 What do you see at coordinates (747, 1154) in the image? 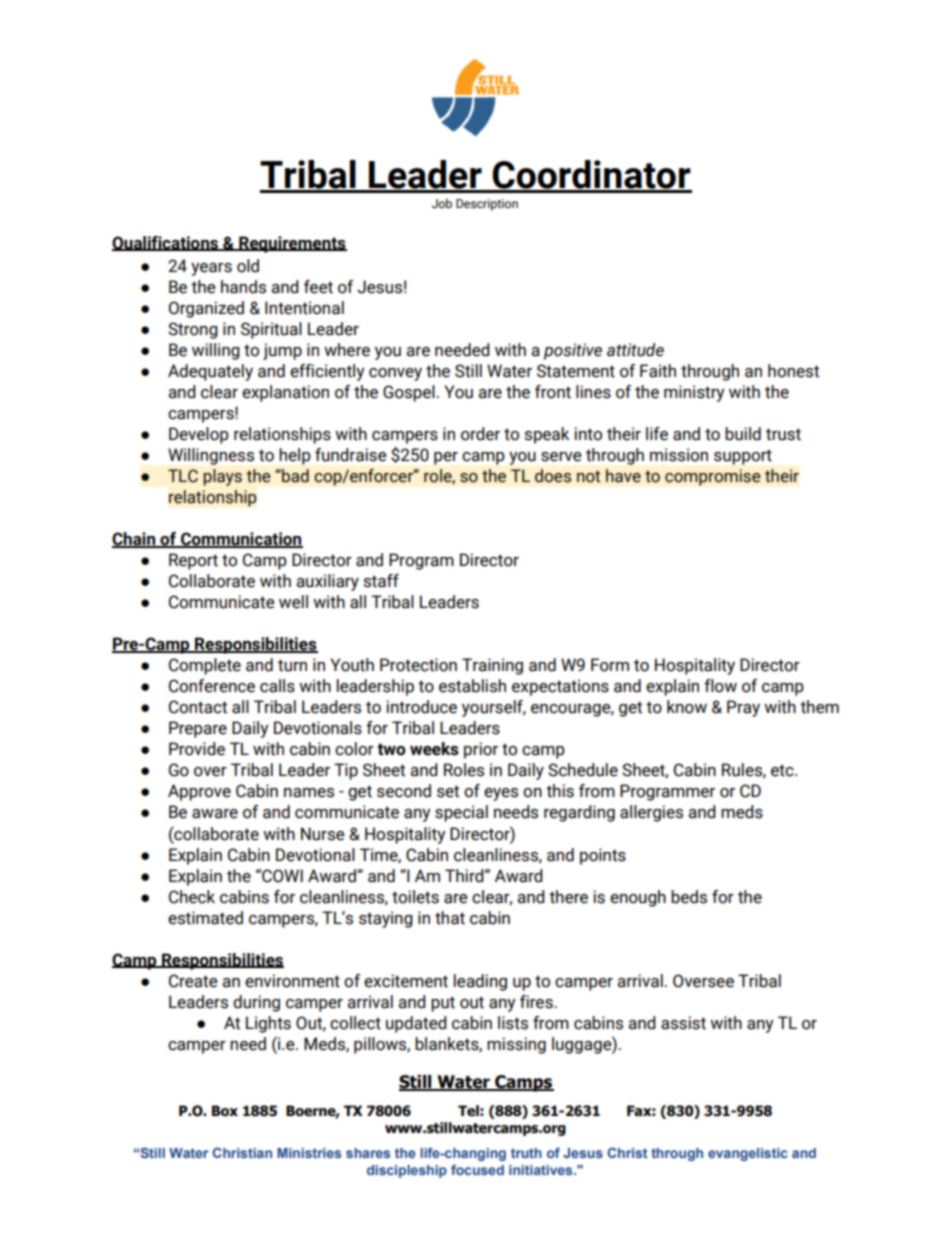
I see `evangelistic` at bounding box center [747, 1154].
